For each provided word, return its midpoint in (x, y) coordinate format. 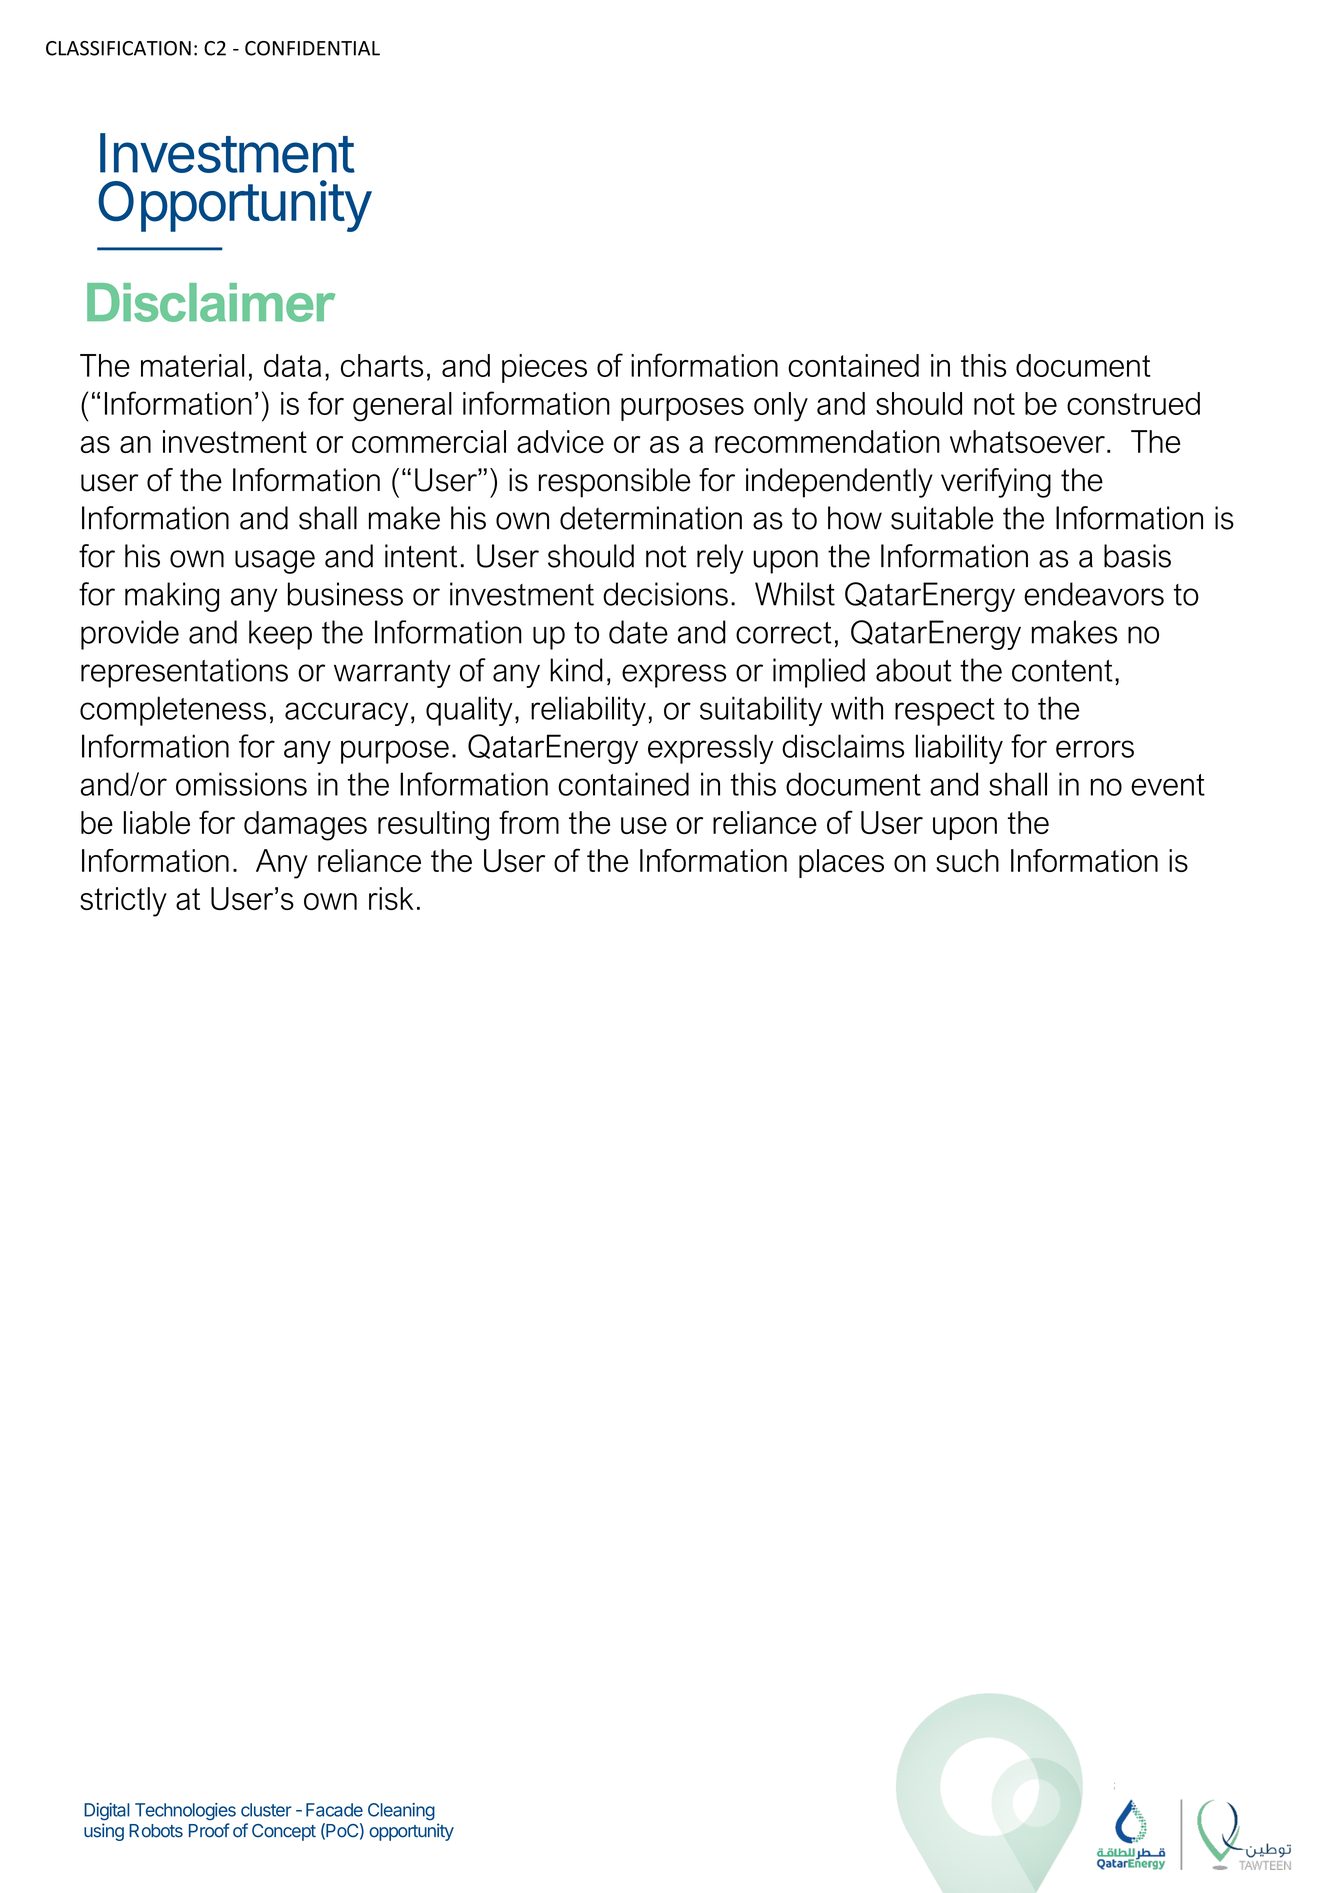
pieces (544, 368)
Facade (334, 1810)
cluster (266, 1810)
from (529, 822)
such (967, 860)
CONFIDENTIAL (312, 48)
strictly (123, 902)
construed (1133, 403)
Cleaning (401, 1812)
